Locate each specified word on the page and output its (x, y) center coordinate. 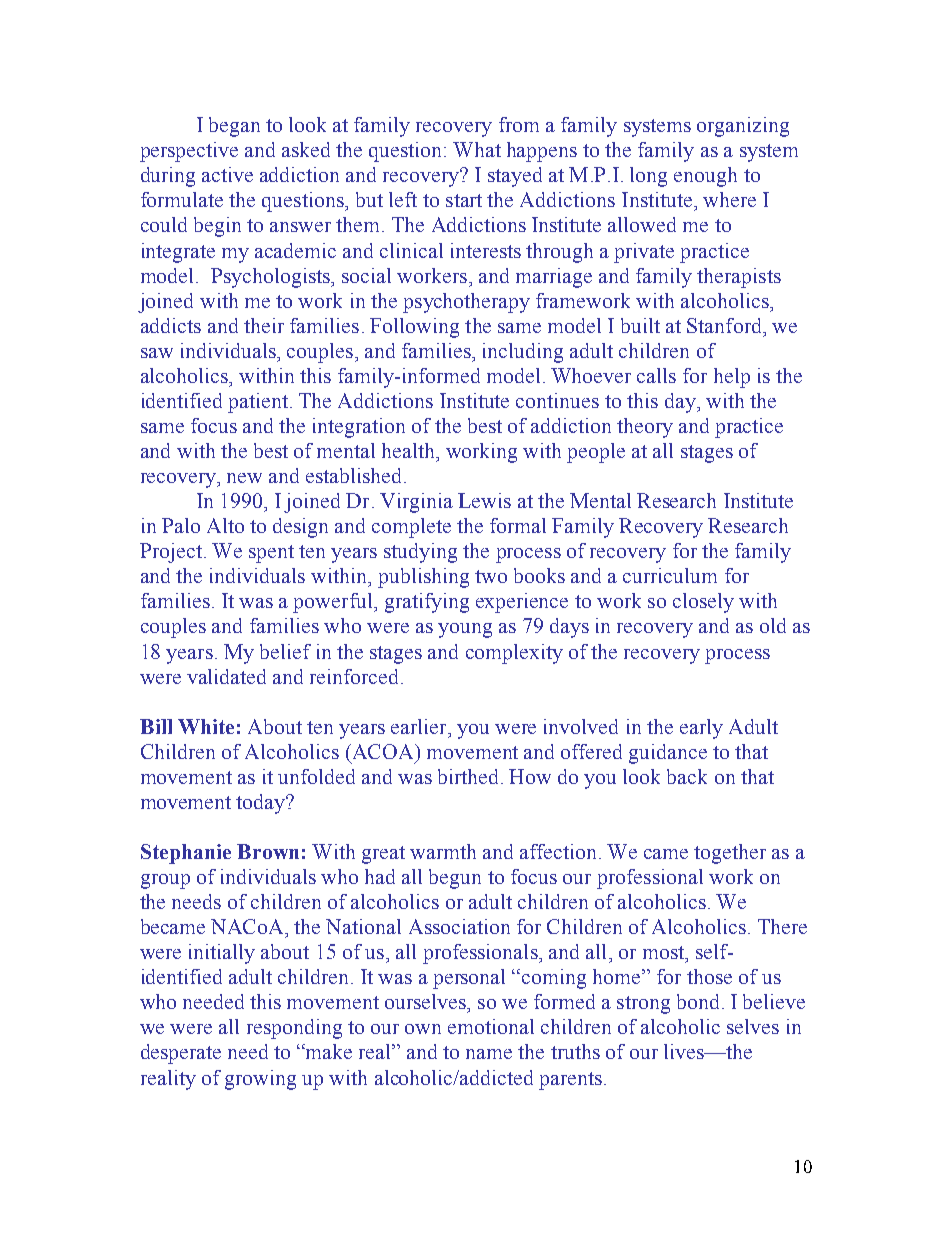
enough (705, 177)
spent (271, 554)
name (489, 1054)
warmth (443, 851)
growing (260, 1080)
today (262, 804)
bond (698, 1001)
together (730, 854)
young (465, 630)
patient (259, 403)
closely (703, 603)
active (227, 174)
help (732, 378)
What (477, 149)
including (523, 353)
